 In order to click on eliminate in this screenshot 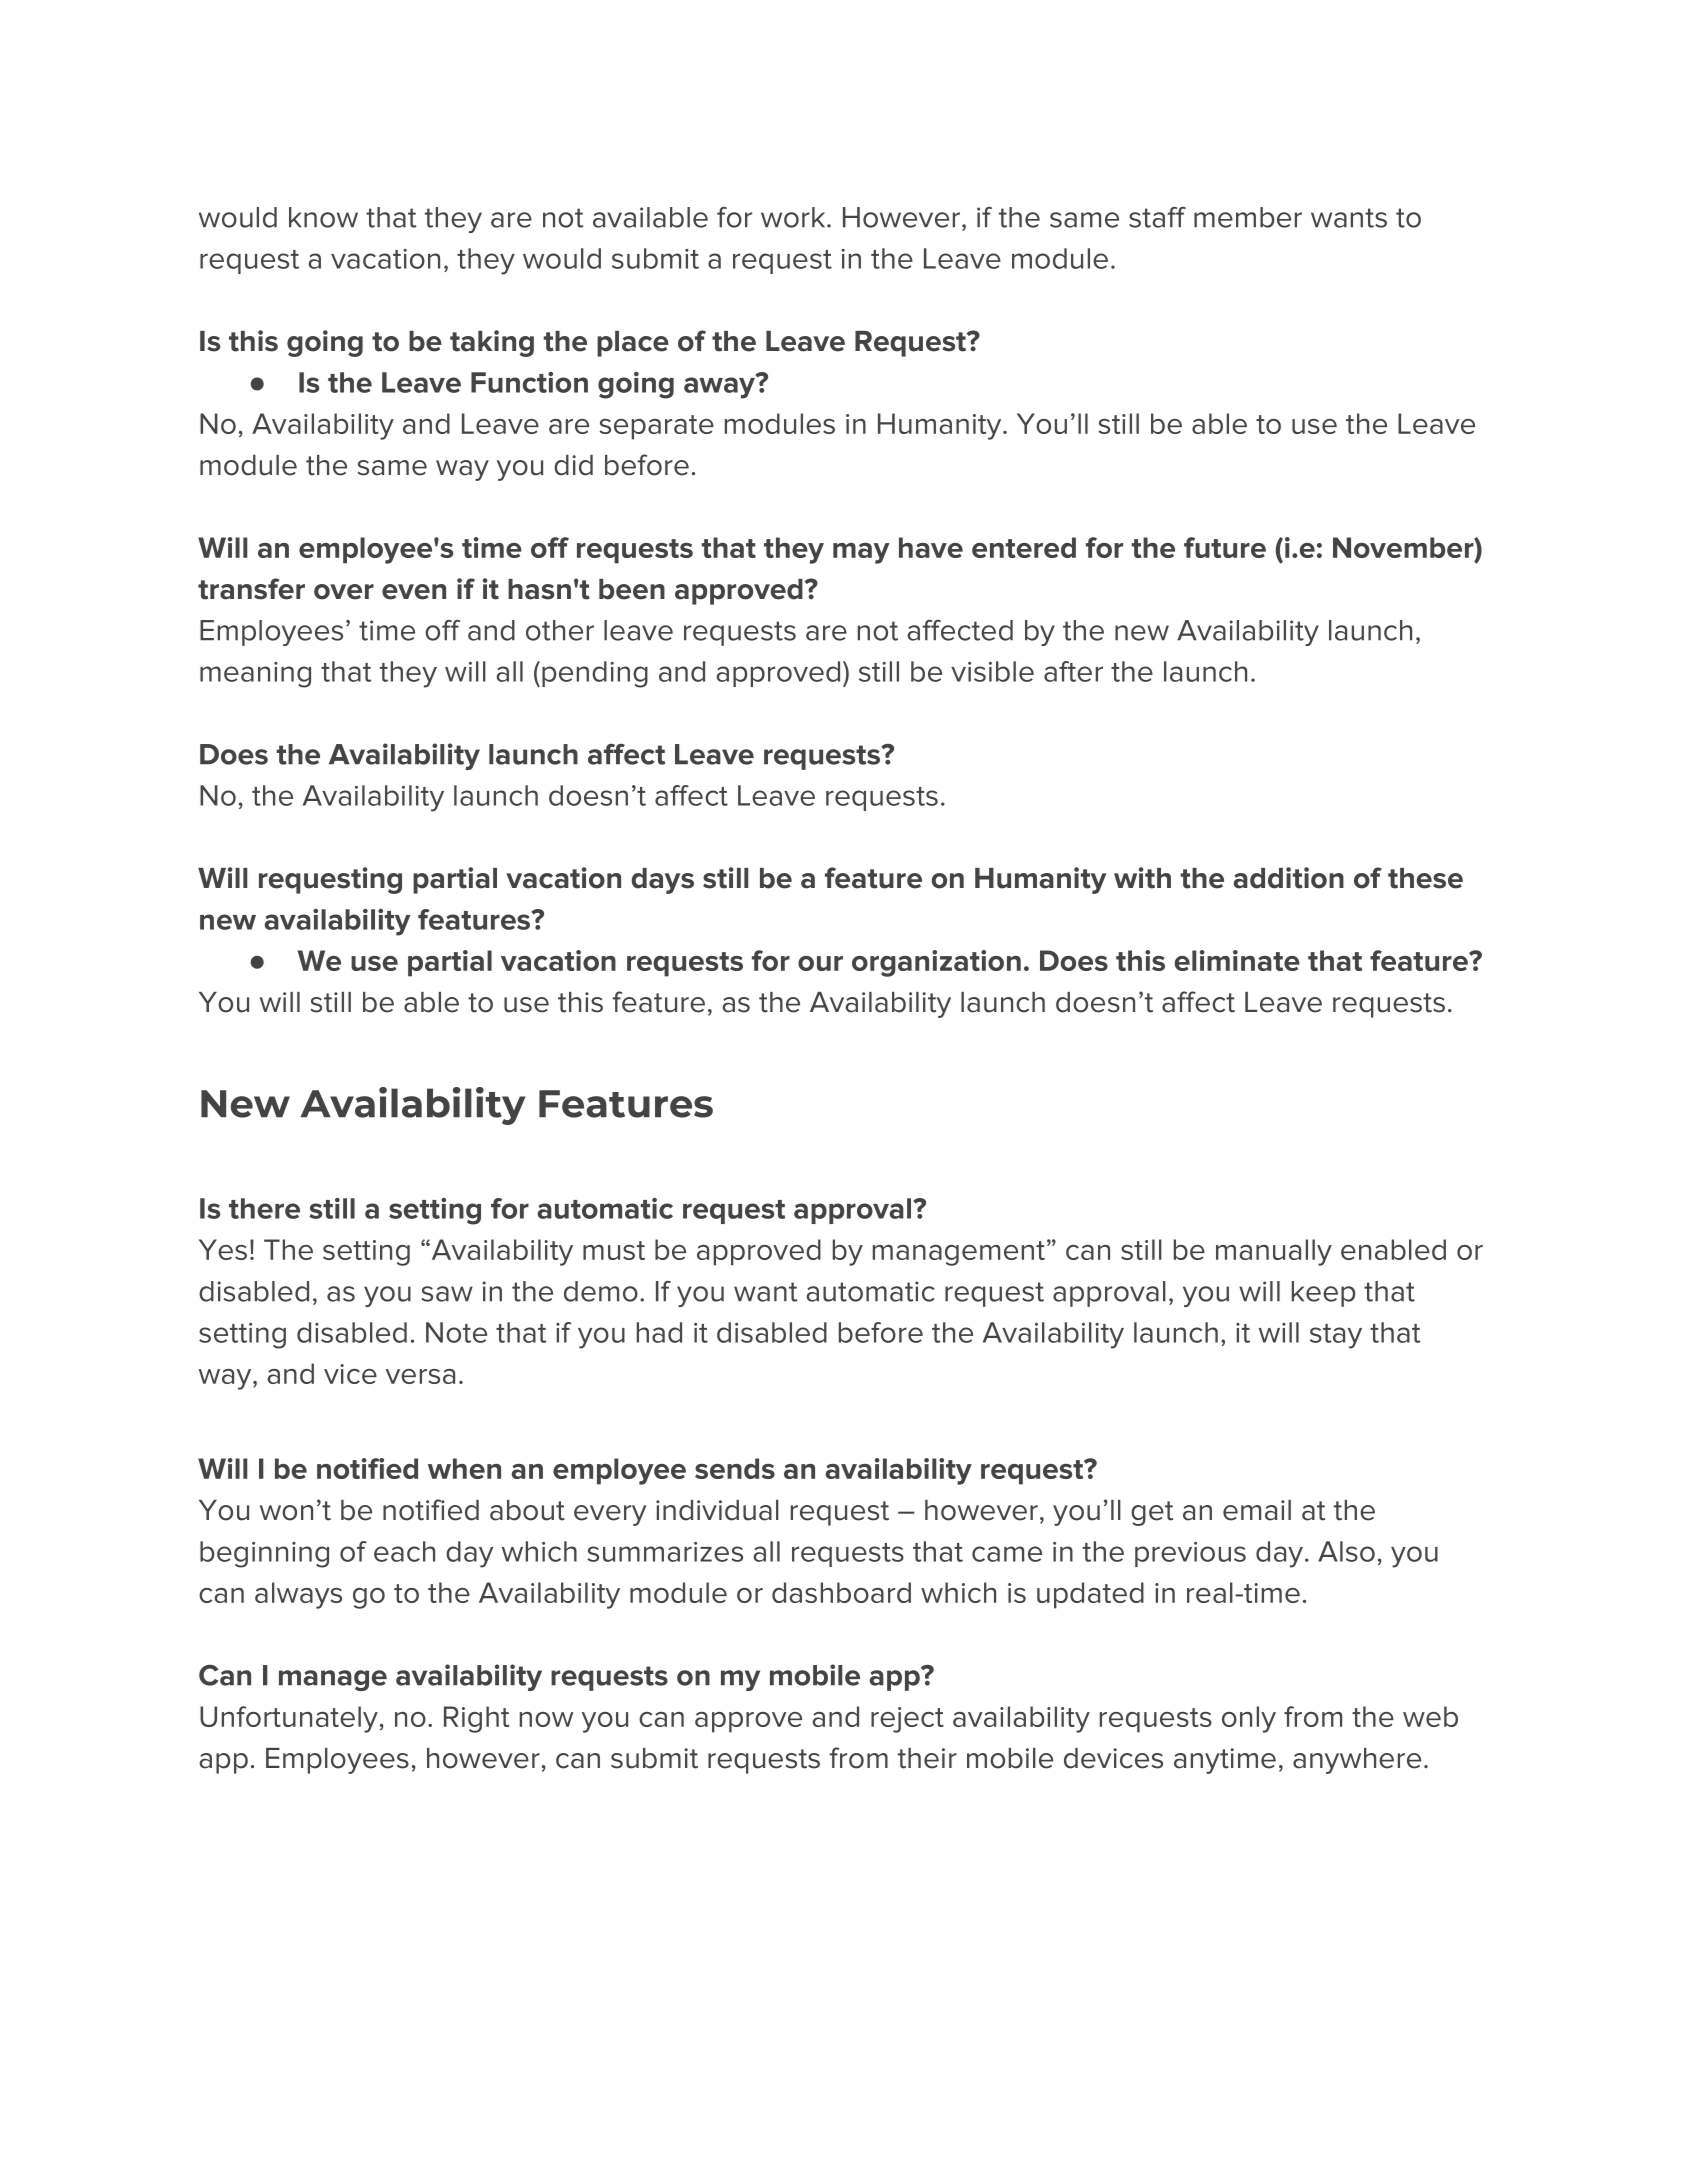, I will do `click(1237, 960)`.
